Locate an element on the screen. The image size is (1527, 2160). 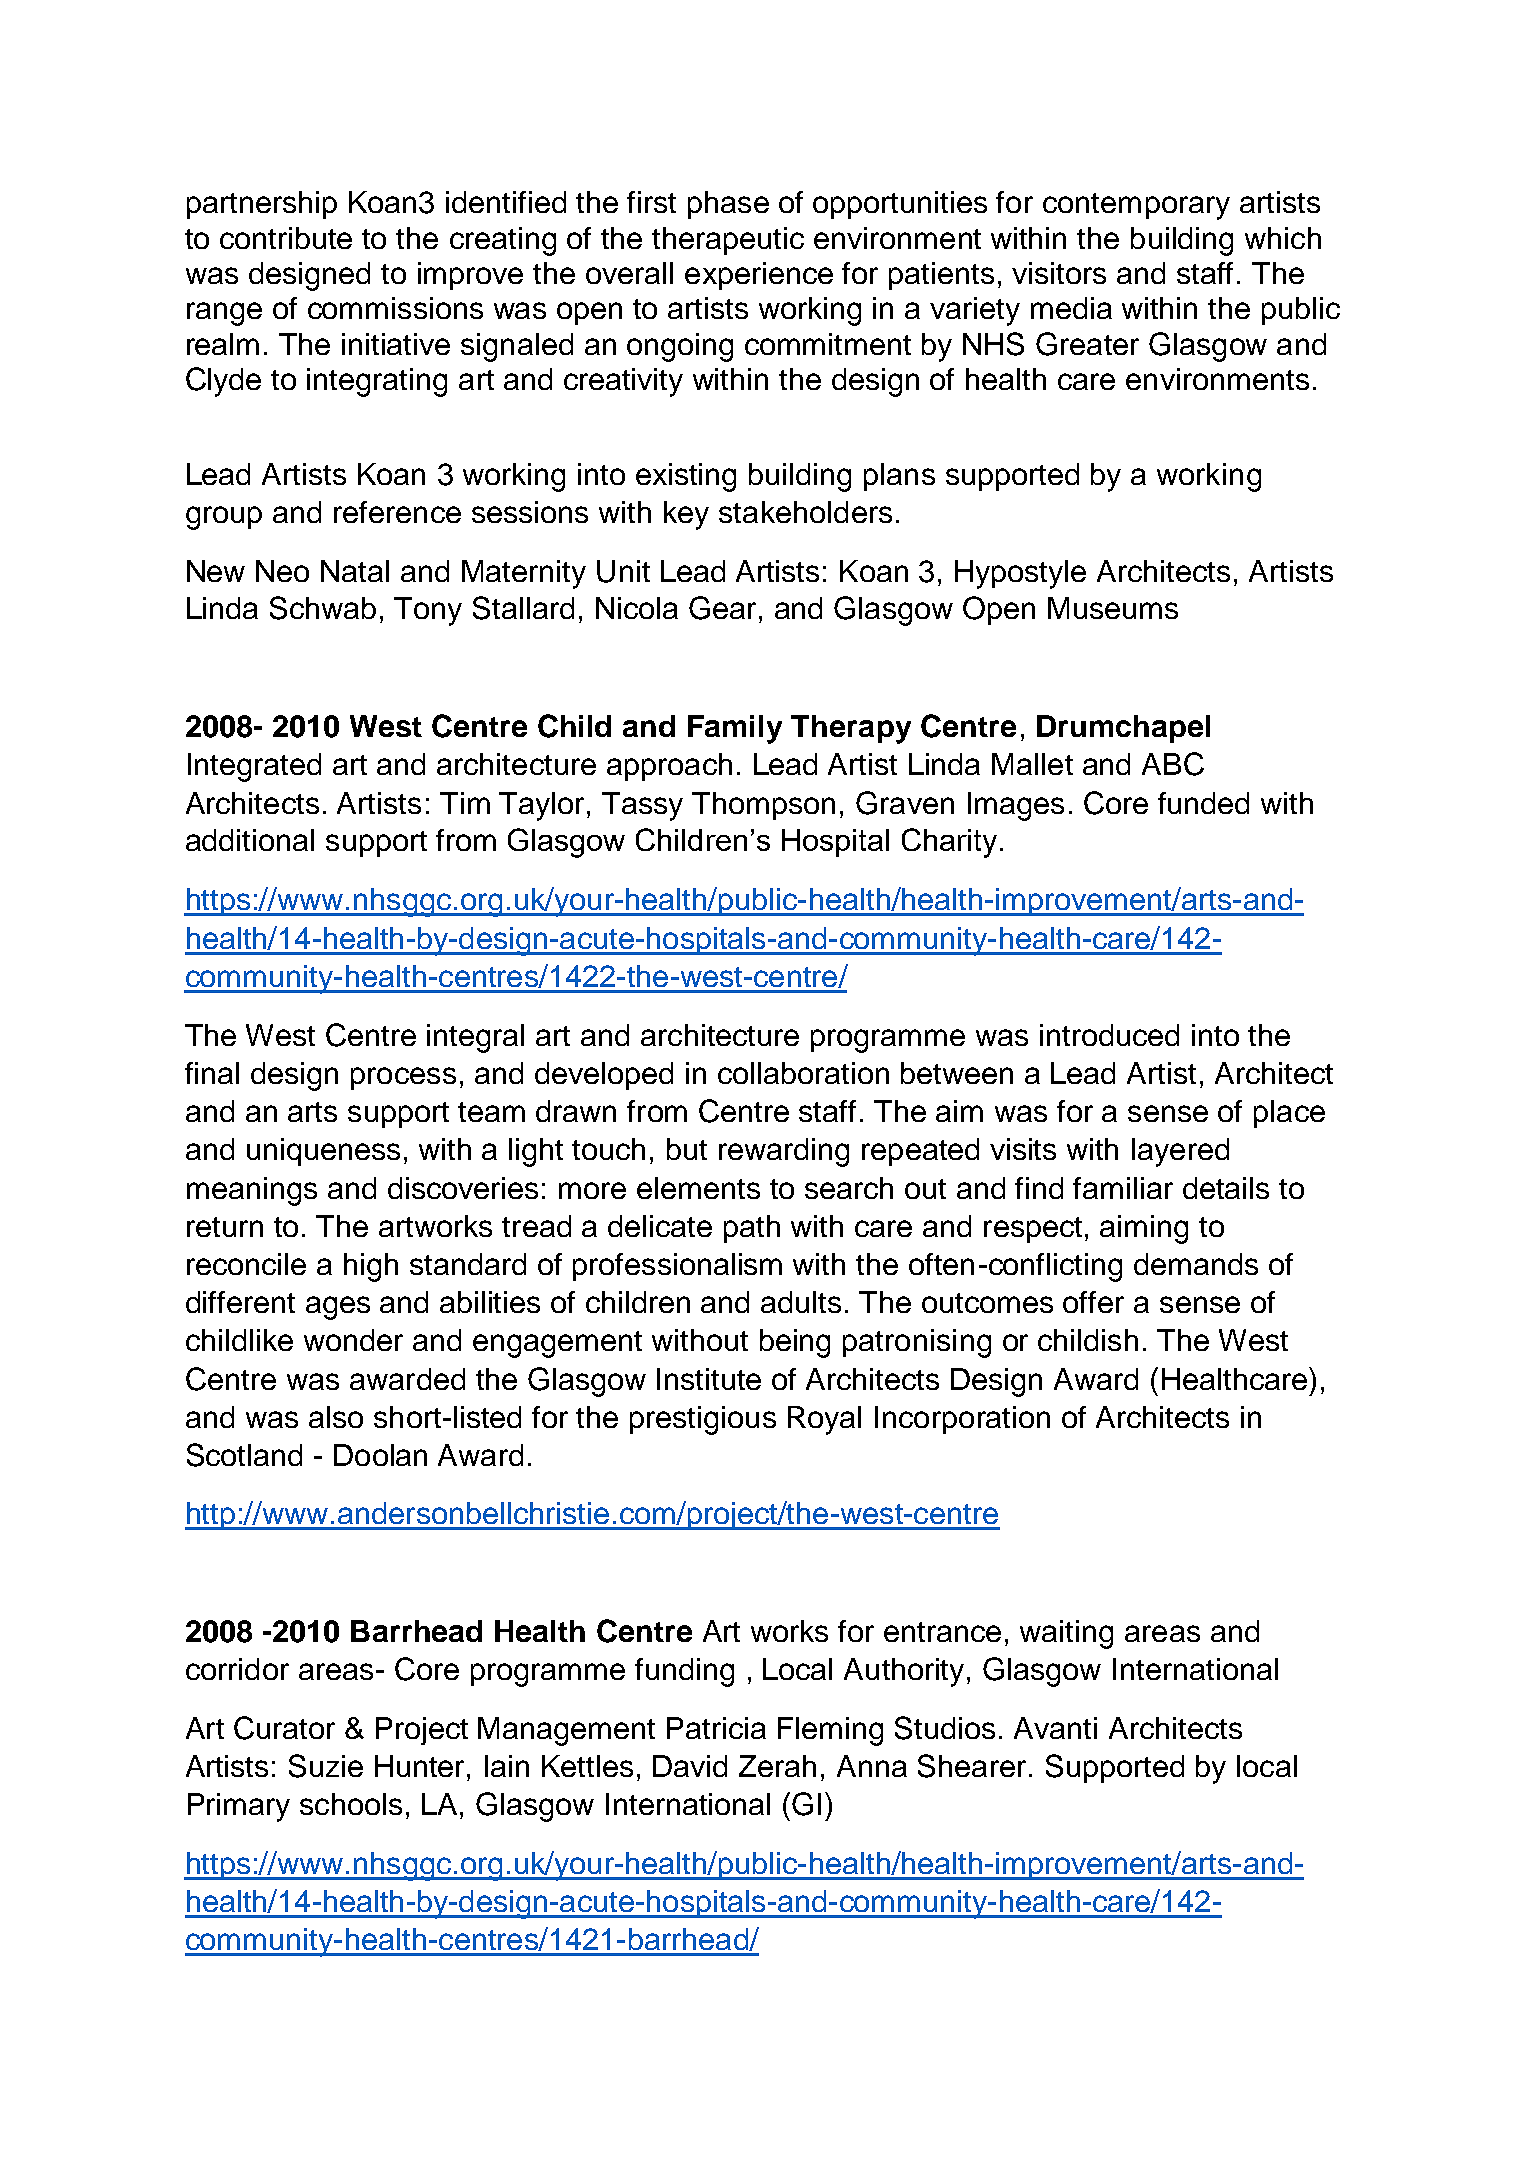
Patricia is located at coordinates (716, 1728).
